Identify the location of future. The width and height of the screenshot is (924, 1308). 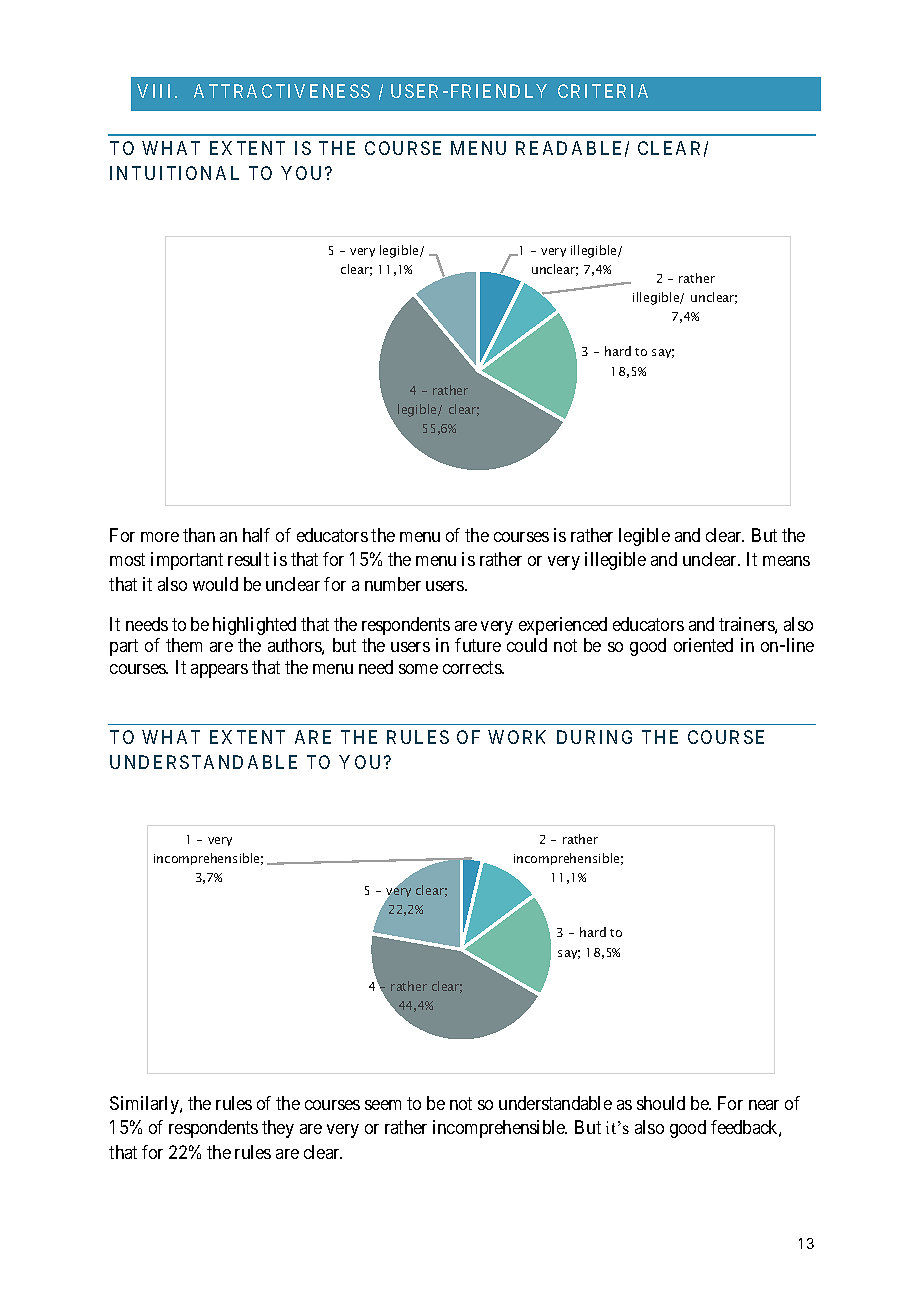
(478, 645).
